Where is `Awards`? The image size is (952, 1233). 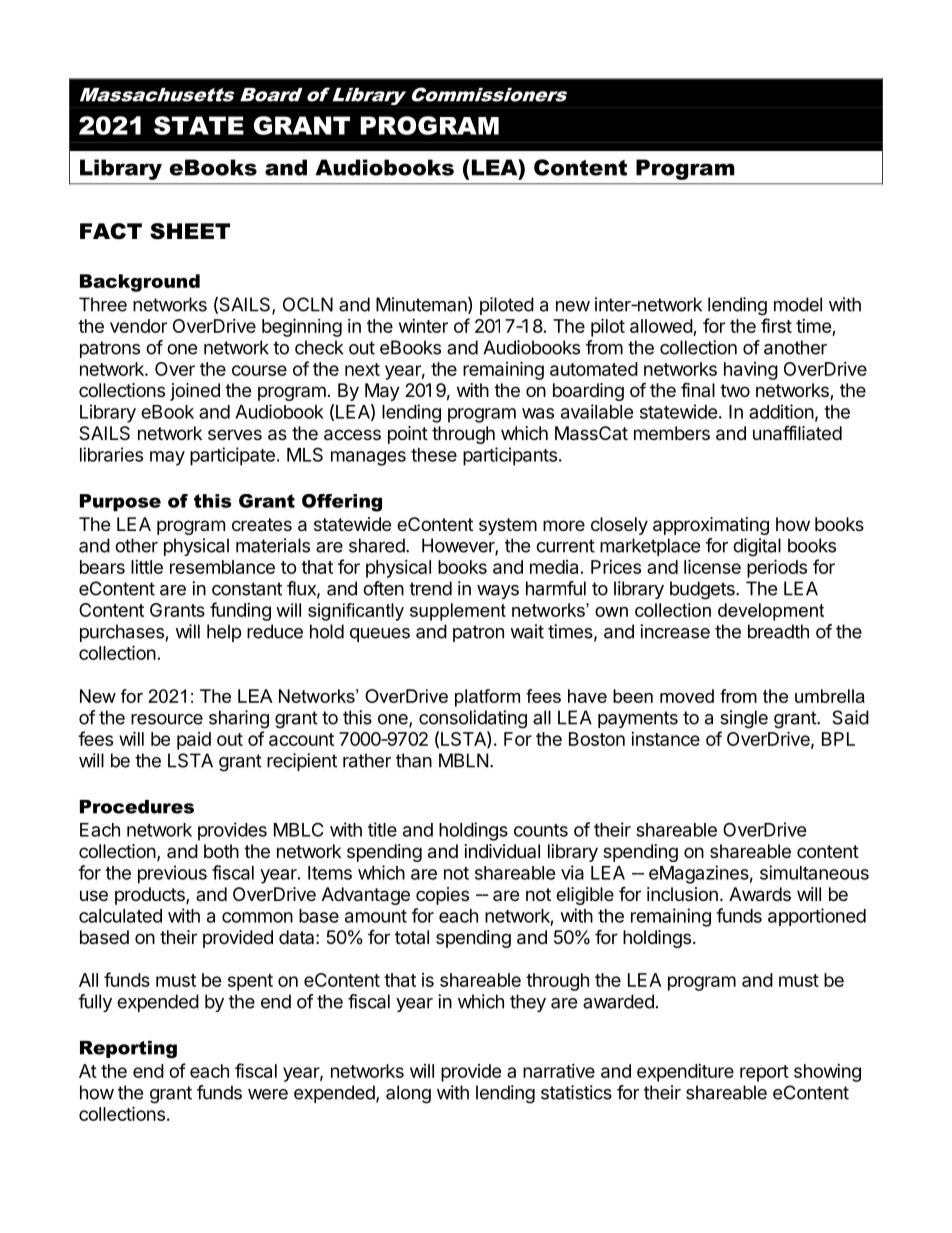 Awards is located at coordinates (760, 894).
